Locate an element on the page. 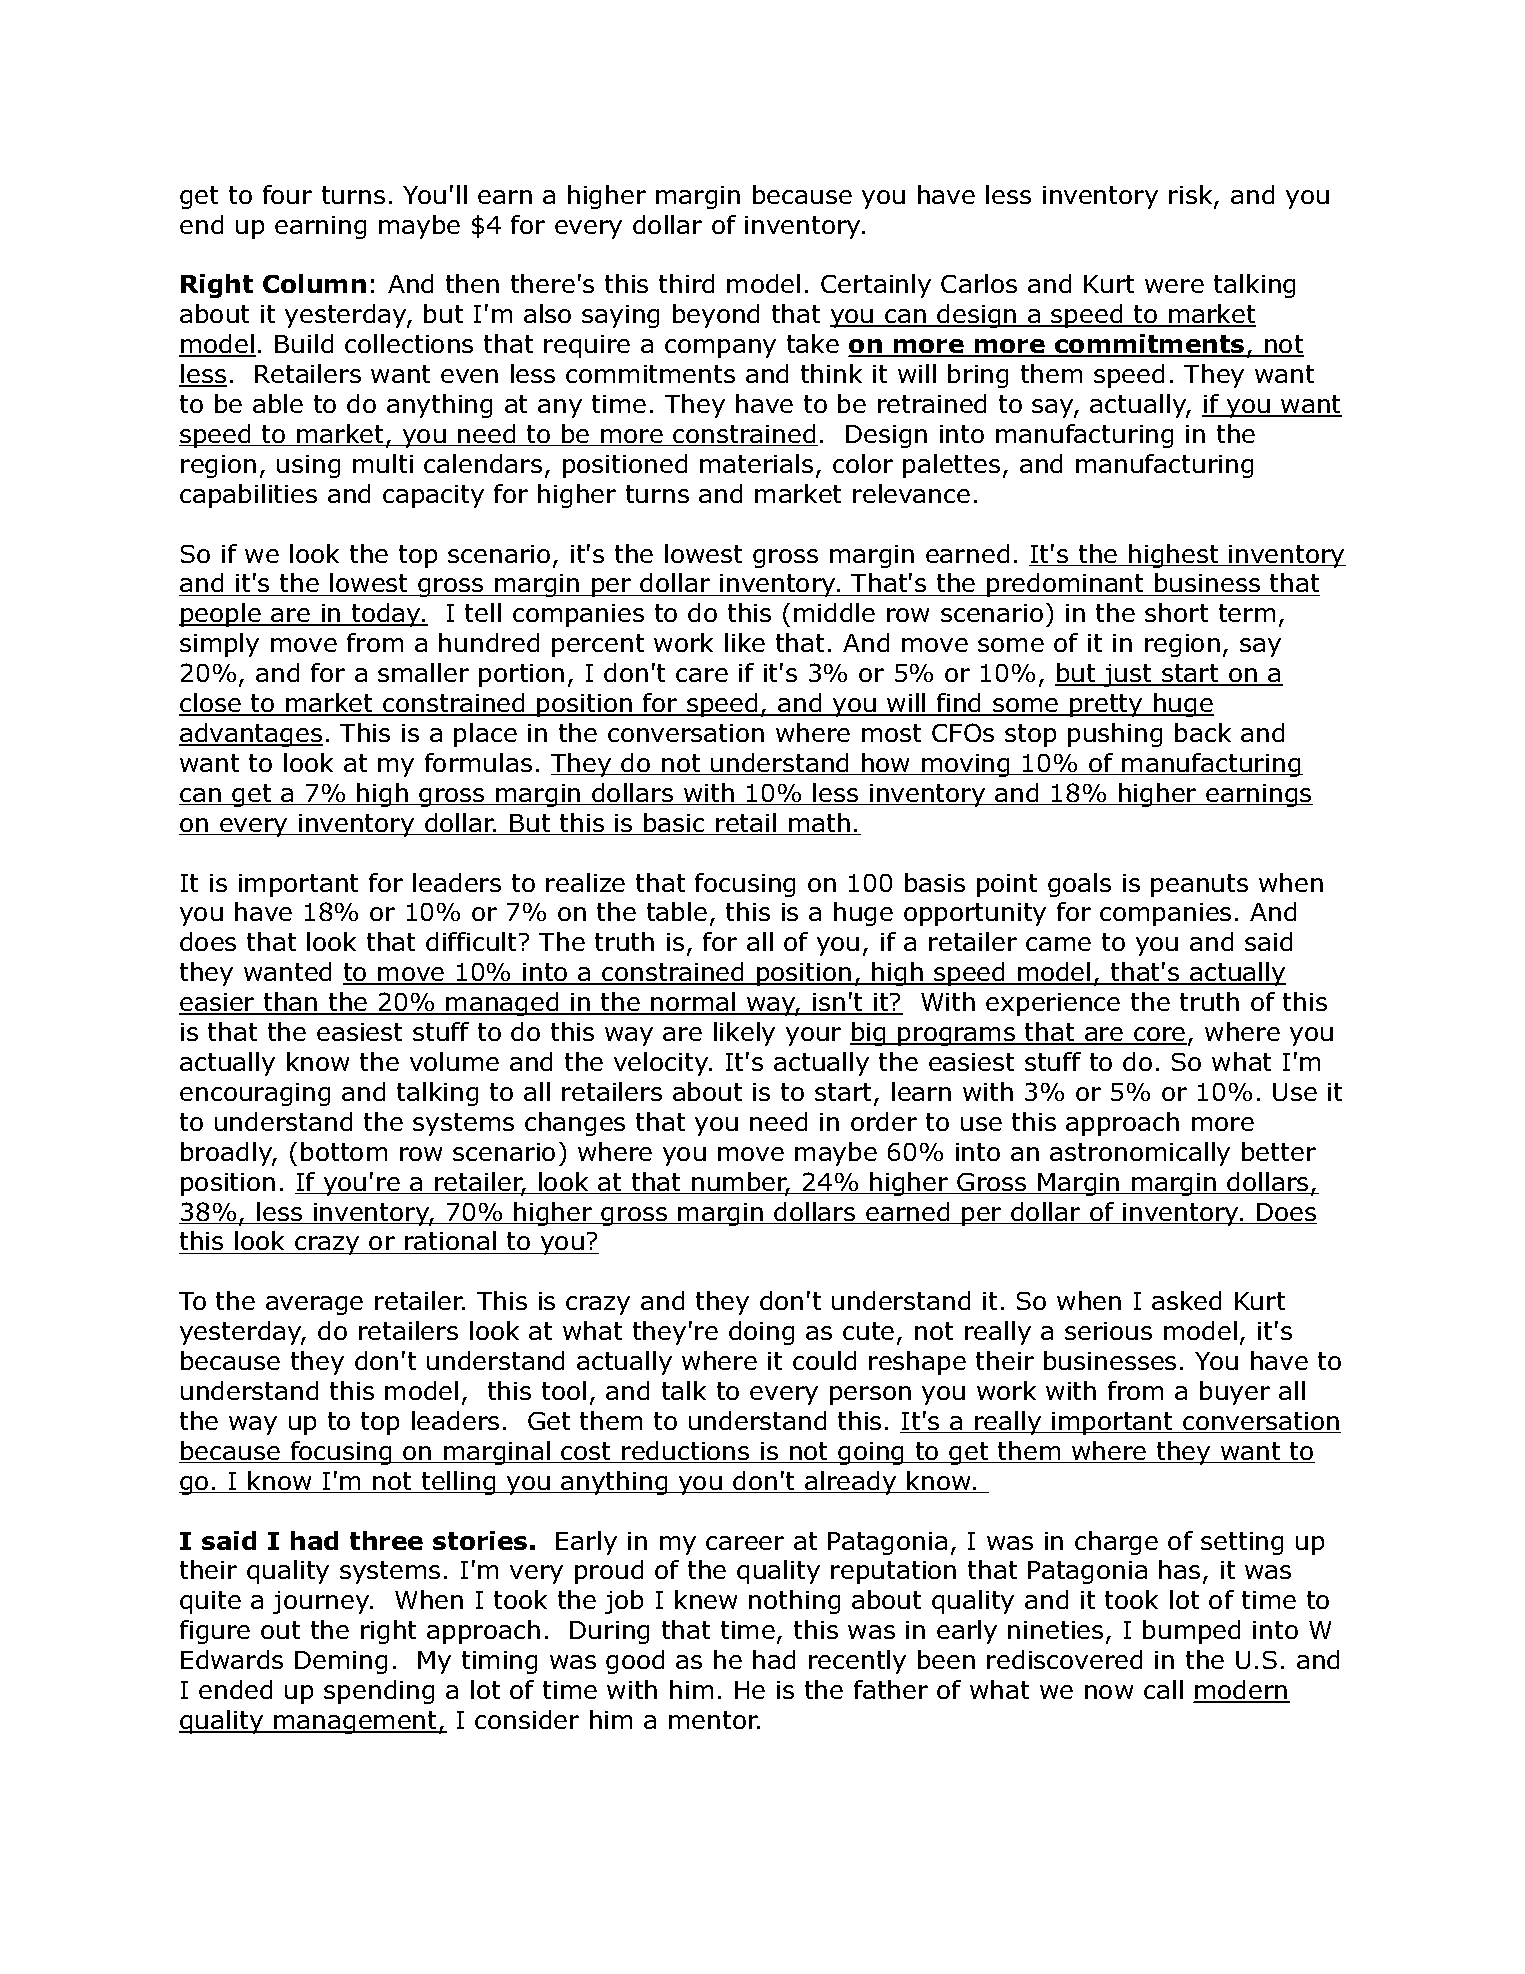 The width and height of the document is (1525, 1974). bottom is located at coordinates (344, 1151).
